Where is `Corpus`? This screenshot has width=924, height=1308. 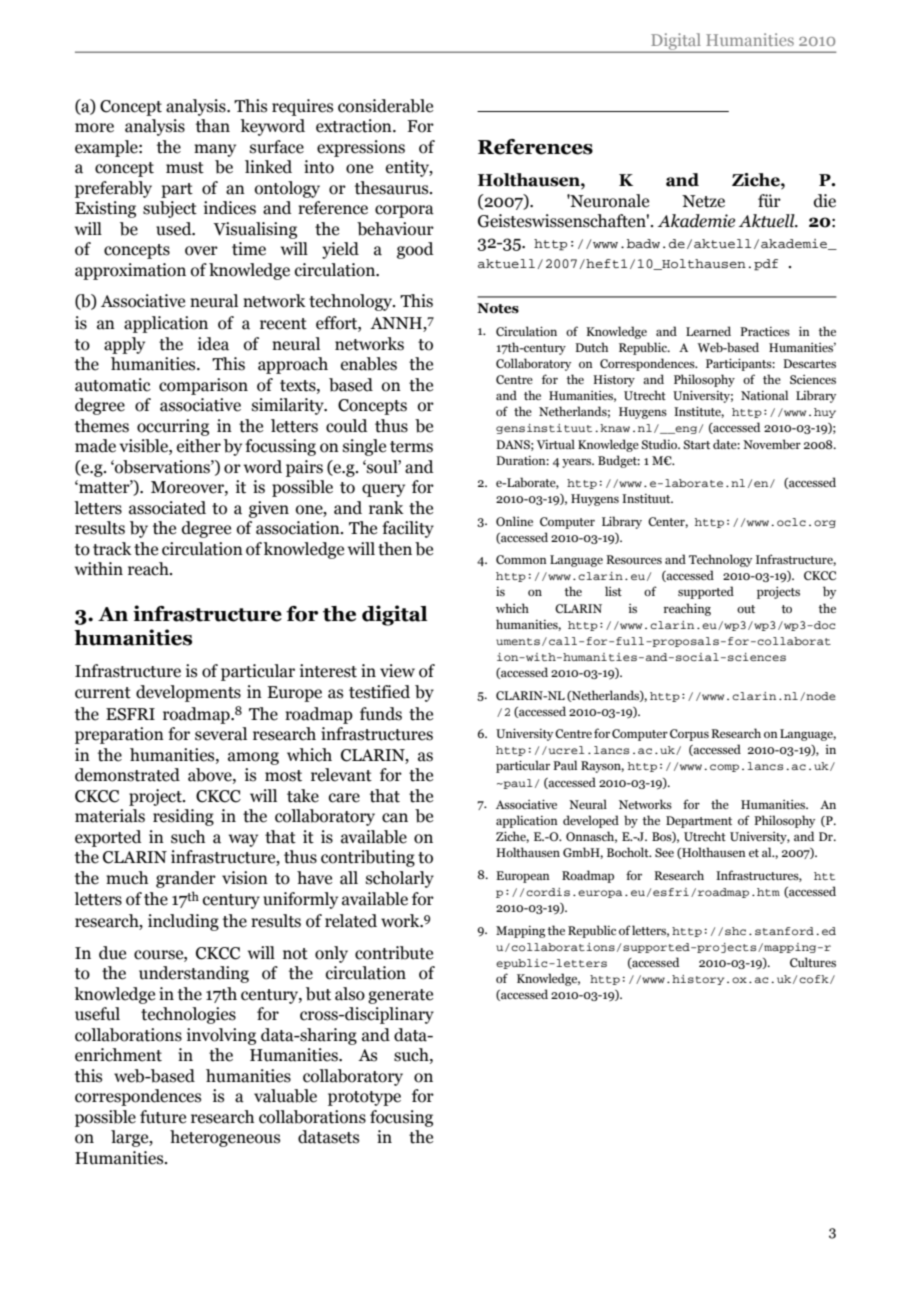 Corpus is located at coordinates (689, 735).
